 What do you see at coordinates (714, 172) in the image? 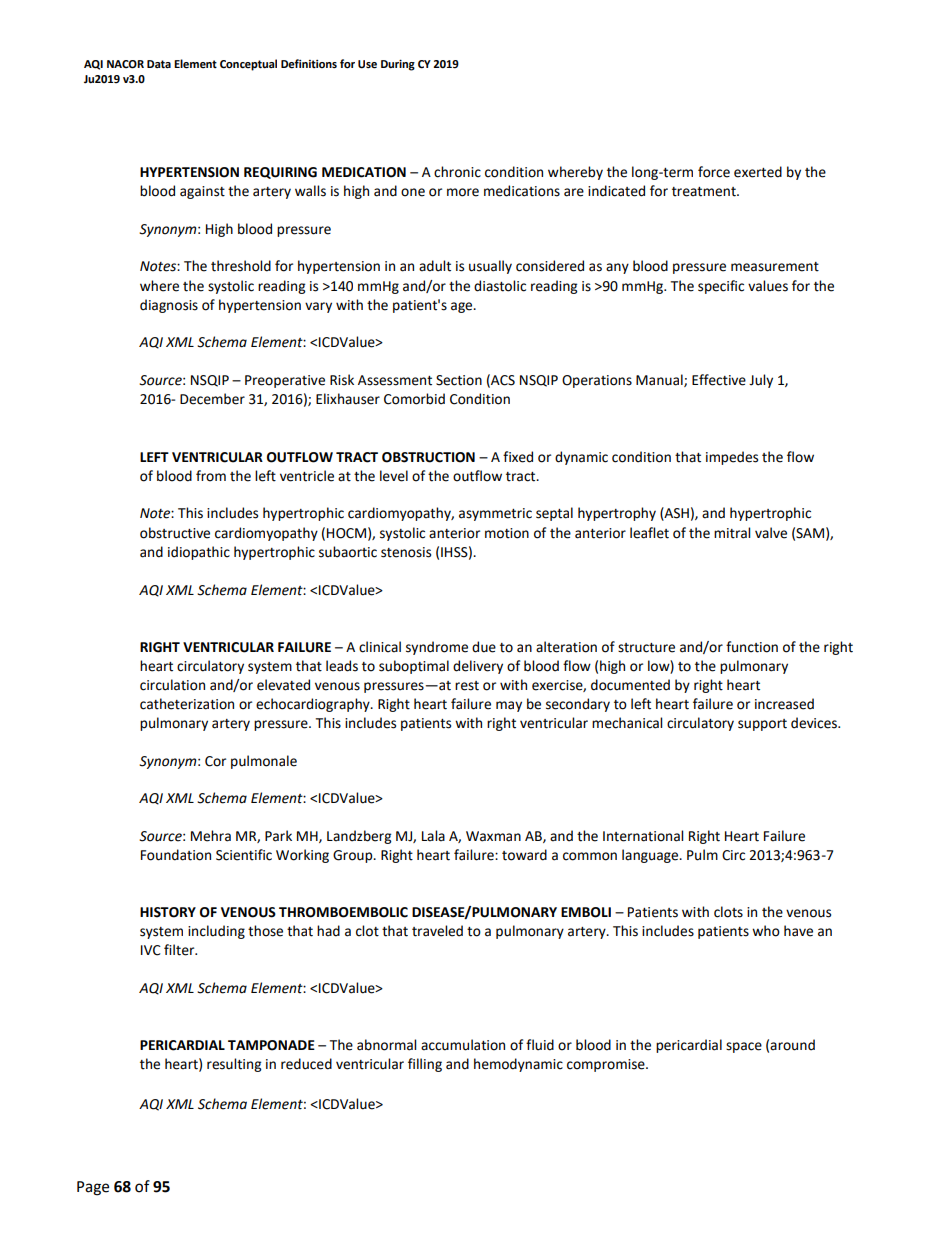
I see `force` at bounding box center [714, 172].
